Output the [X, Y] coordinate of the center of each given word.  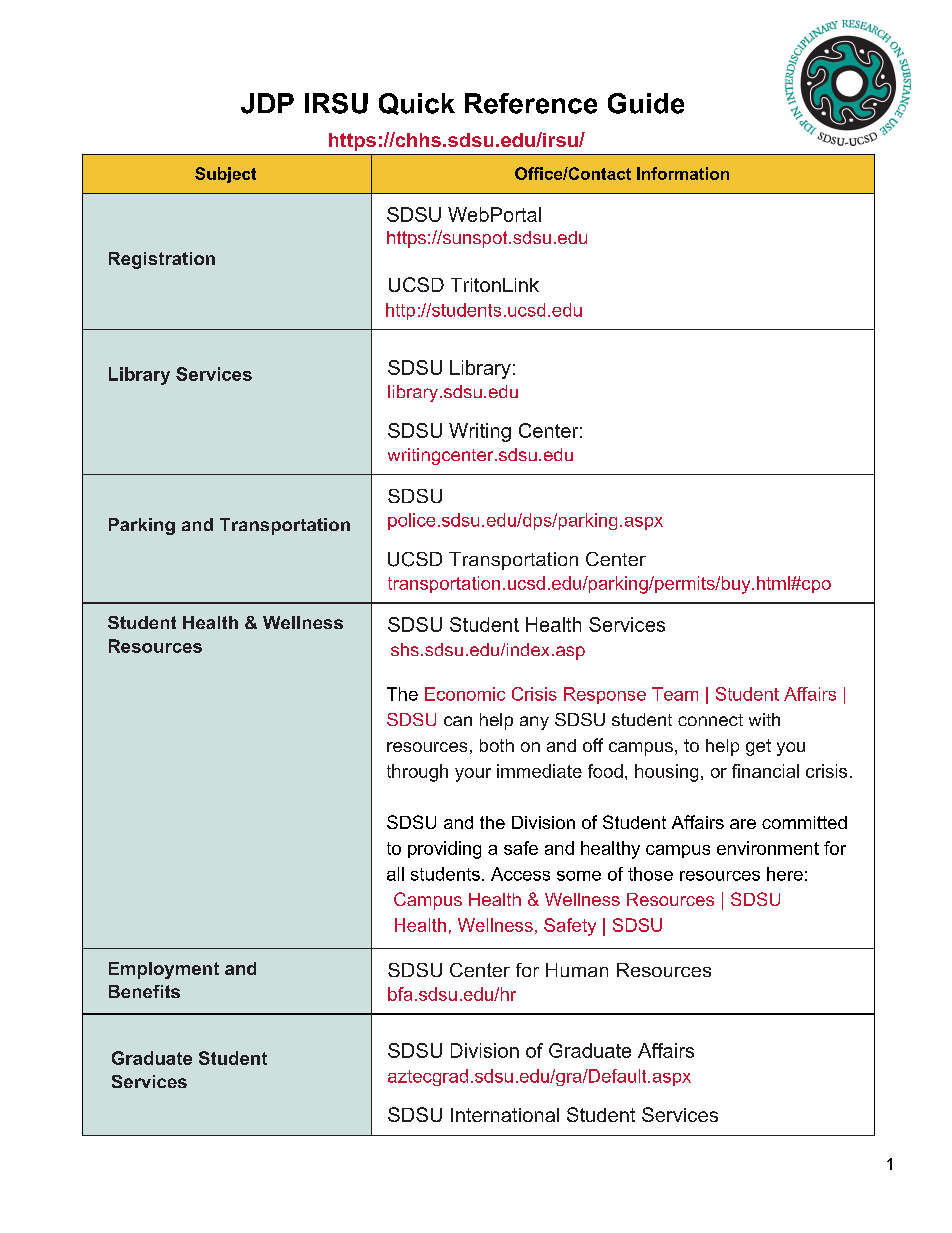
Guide [646, 103]
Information [683, 173]
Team [675, 694]
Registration [162, 260]
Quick [417, 104]
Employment [164, 970]
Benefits [144, 991]
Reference [531, 103]
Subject [225, 175]
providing [444, 850]
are [743, 824]
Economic [465, 694]
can [458, 721]
